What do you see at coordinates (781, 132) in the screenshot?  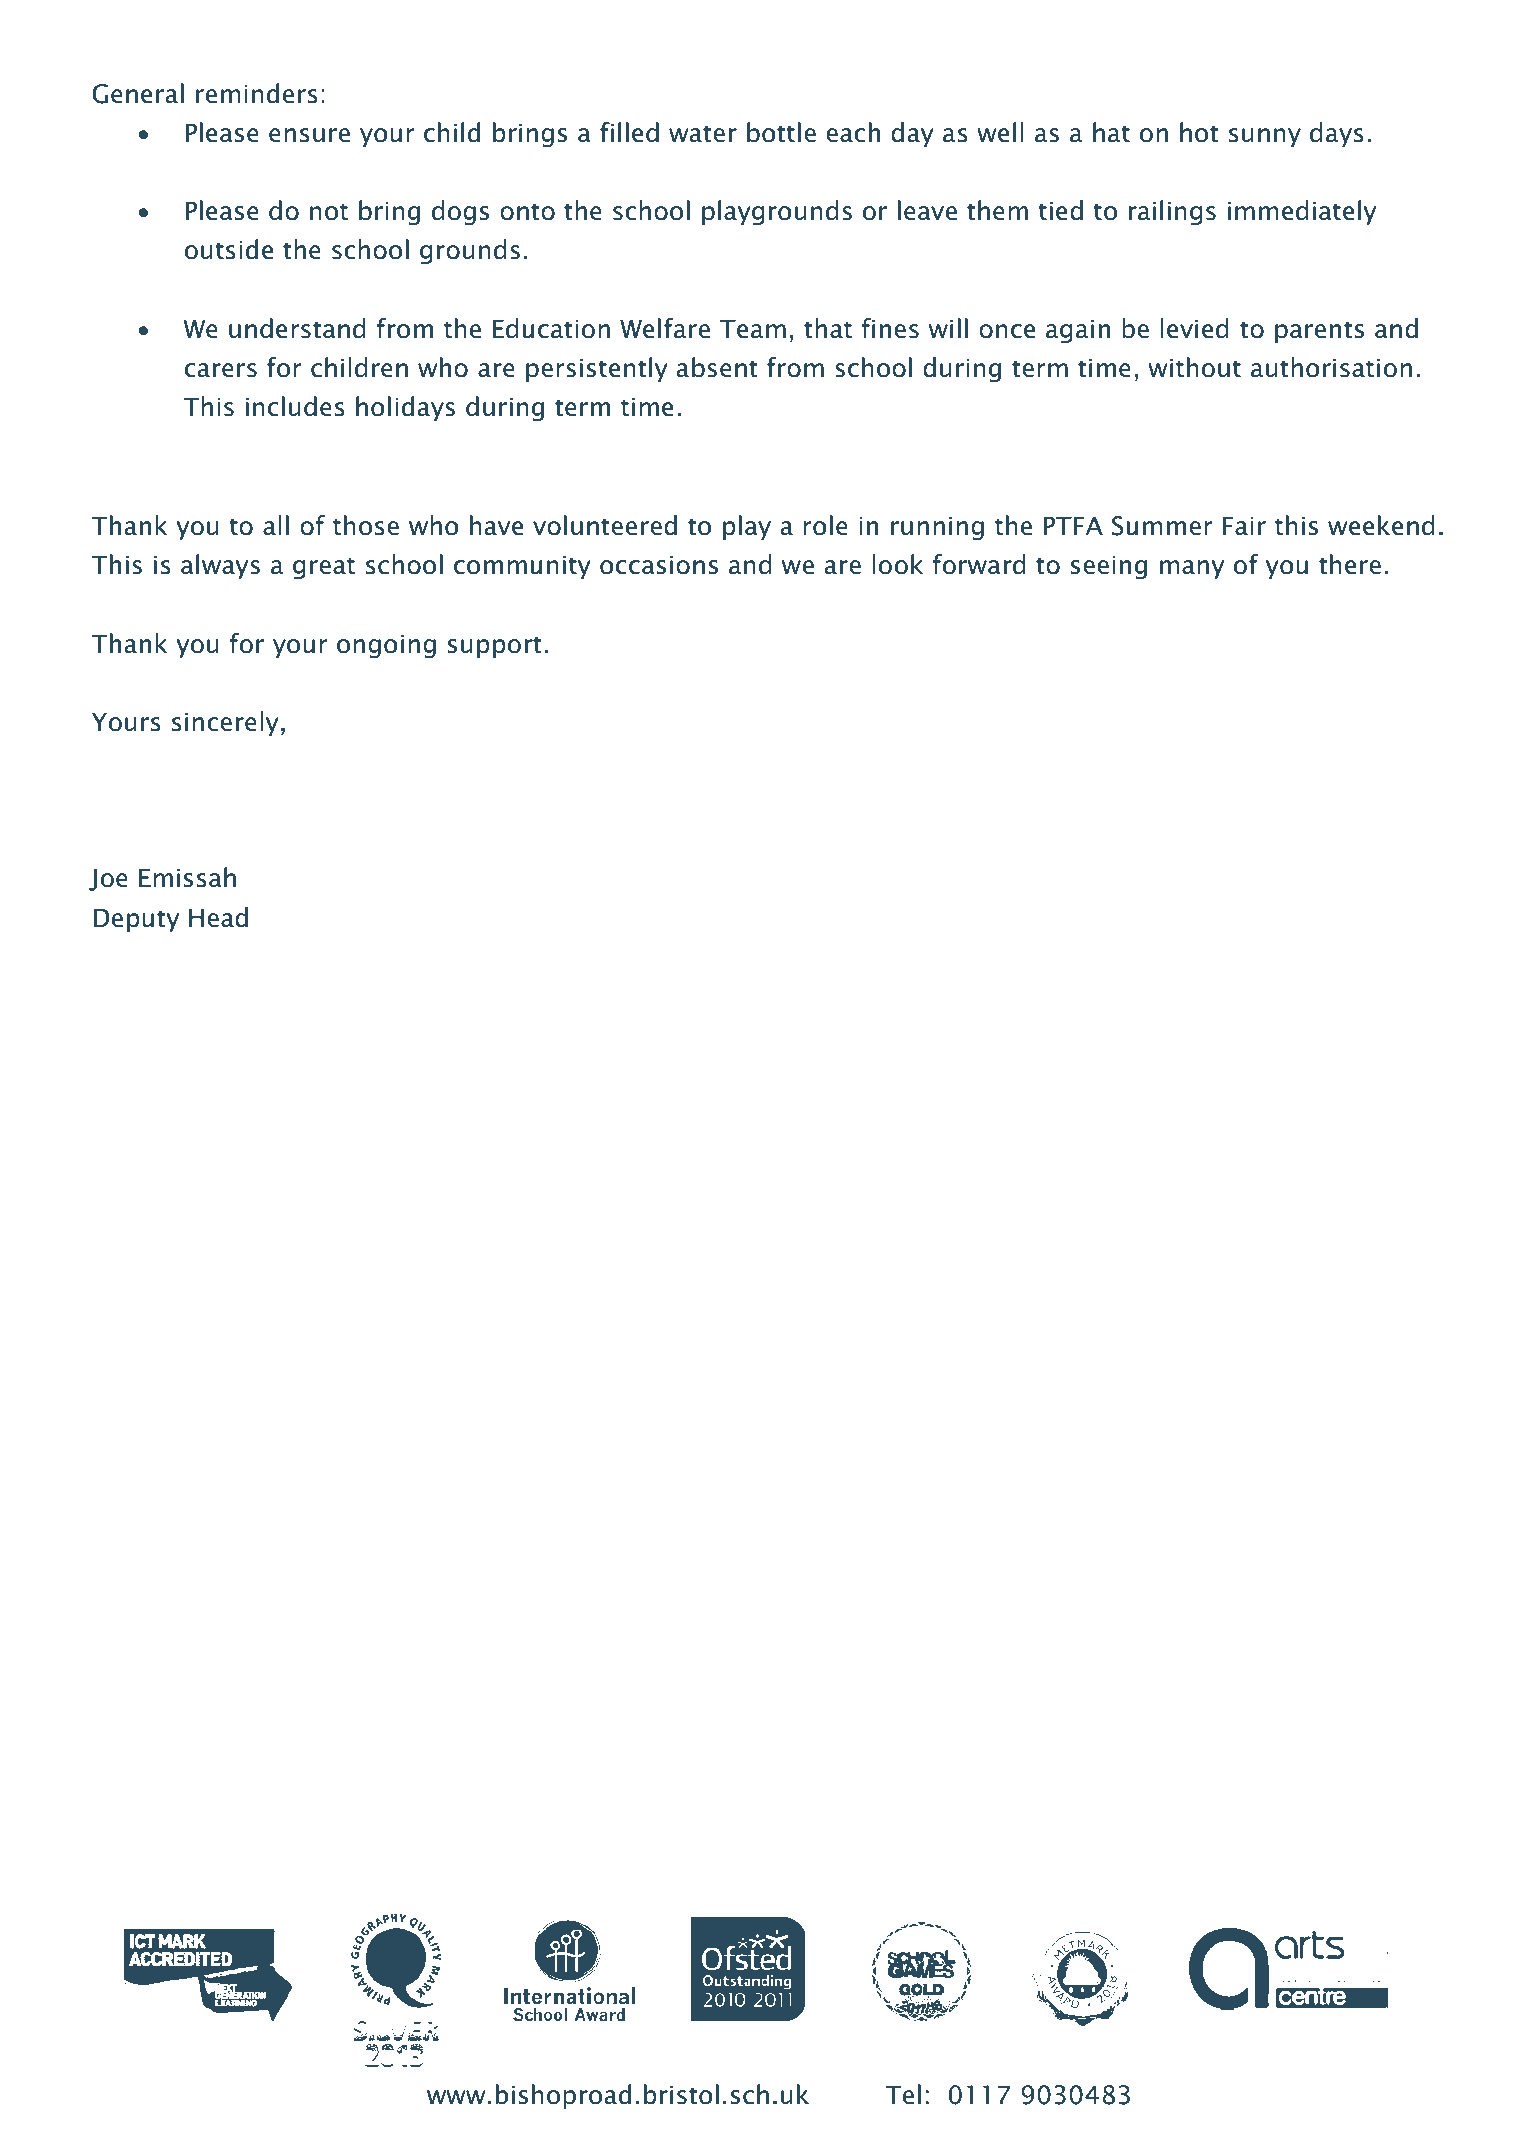 I see `bottle` at bounding box center [781, 132].
